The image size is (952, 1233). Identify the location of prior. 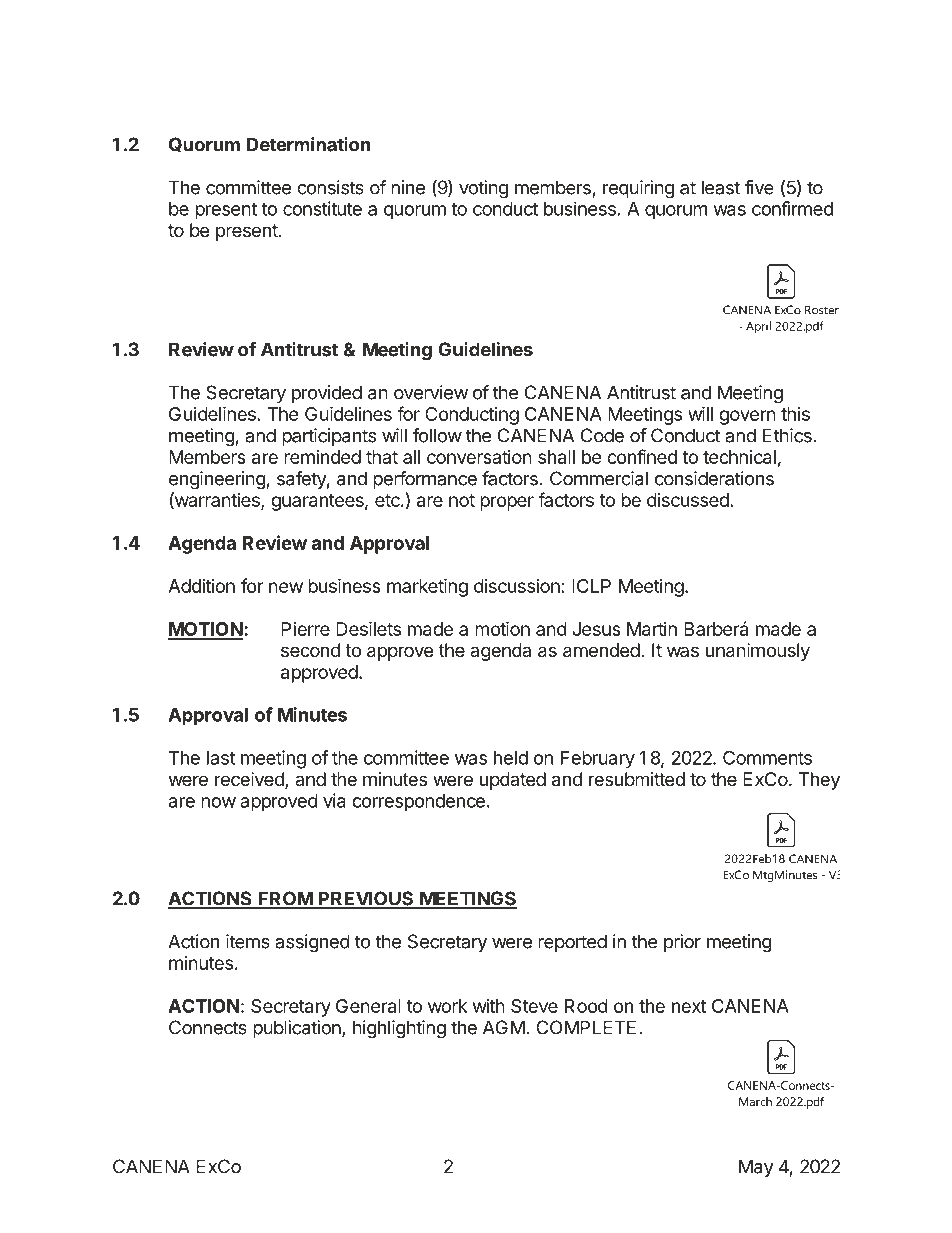
(682, 943).
